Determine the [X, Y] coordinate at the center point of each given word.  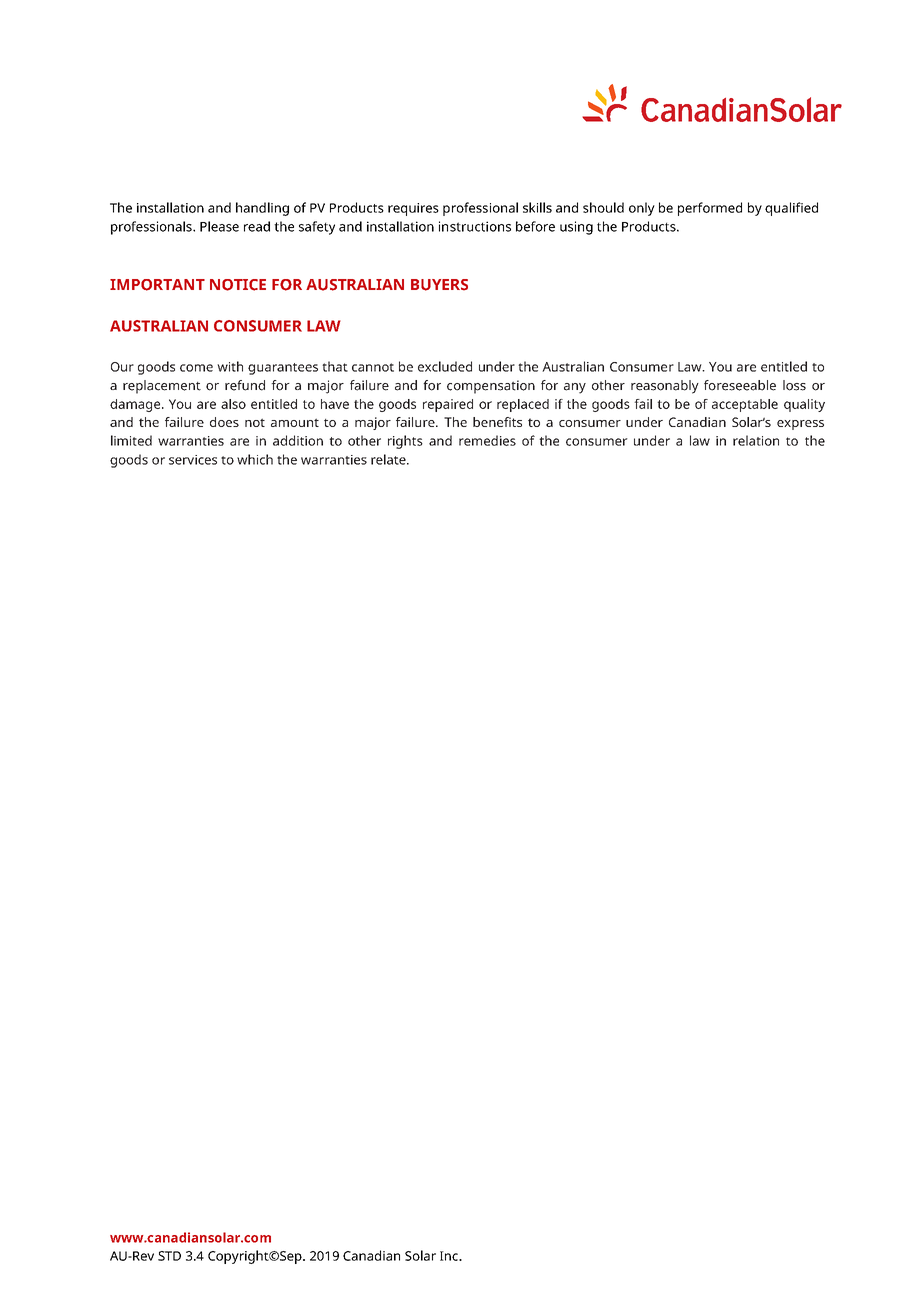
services [193, 460]
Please [219, 226]
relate [389, 459]
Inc [450, 1256]
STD [169, 1256]
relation [756, 440]
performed [710, 209]
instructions [475, 226]
